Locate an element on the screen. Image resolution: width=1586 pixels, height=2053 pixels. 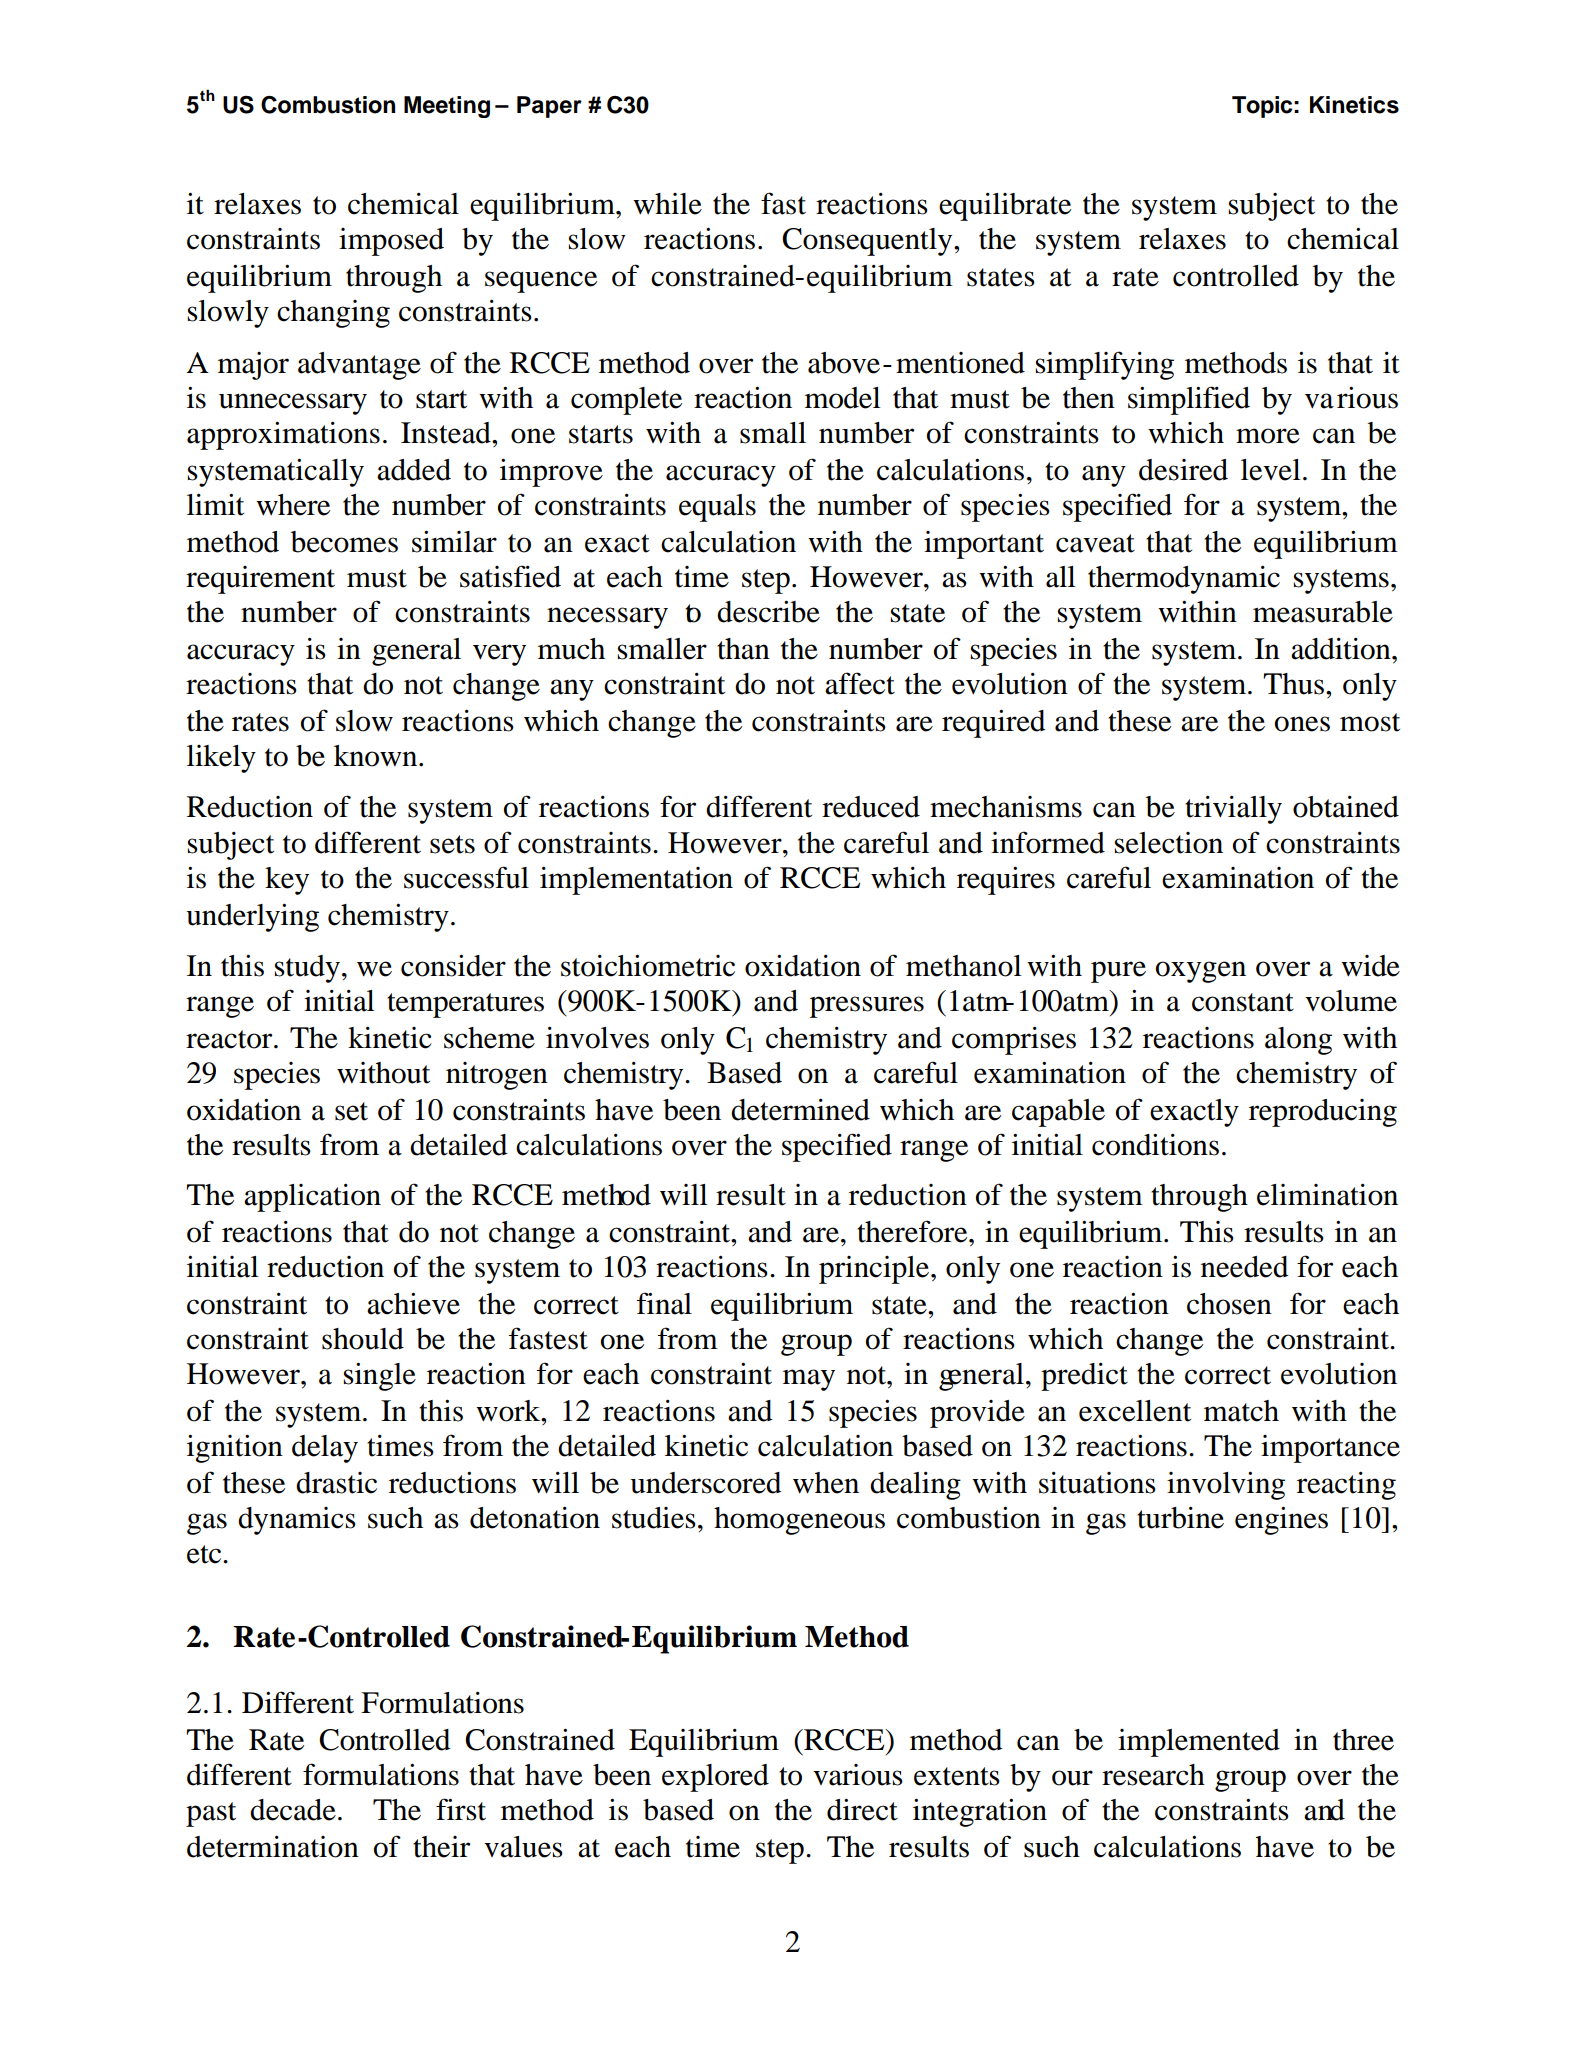
while is located at coordinates (667, 204).
